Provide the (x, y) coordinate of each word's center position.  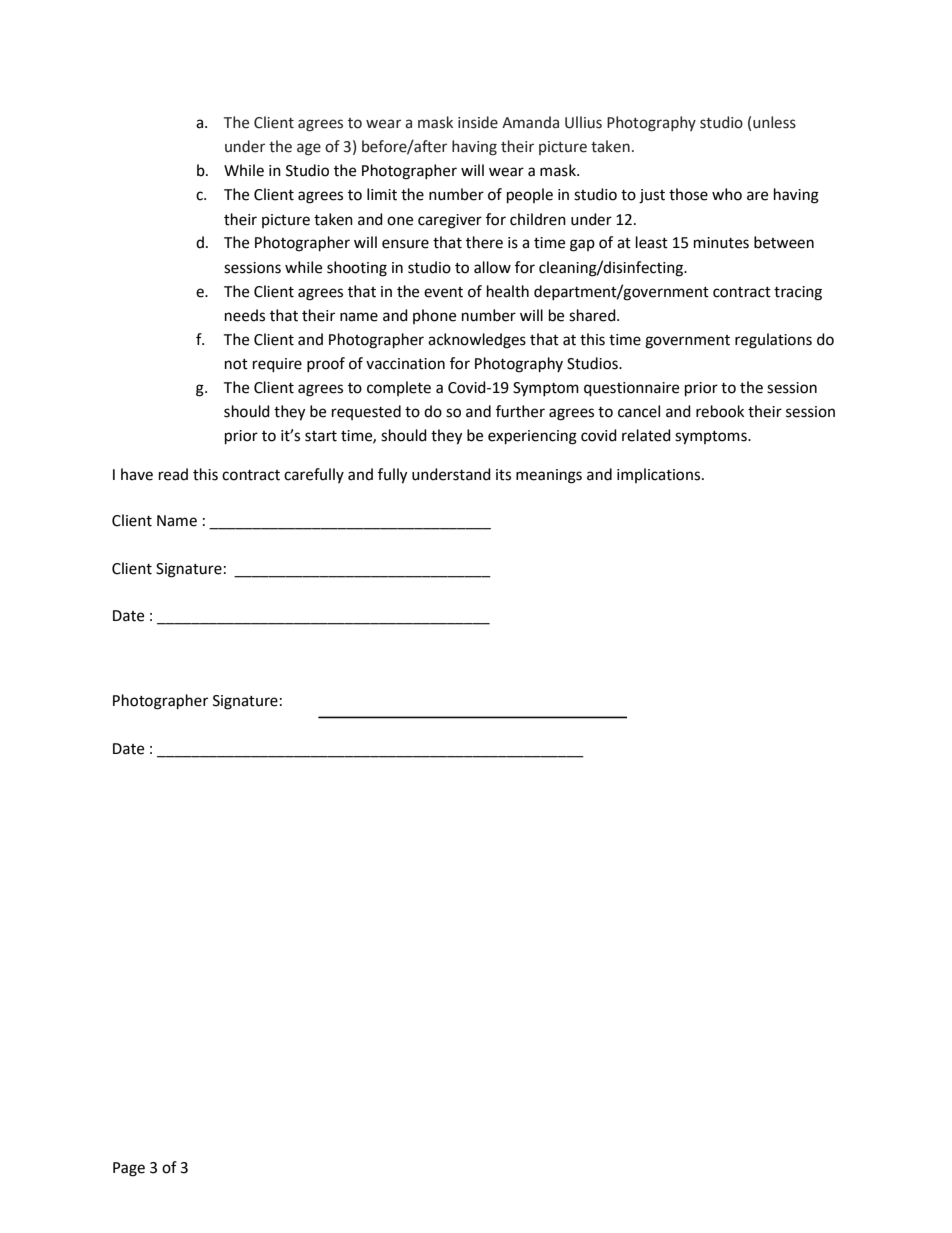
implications (660, 475)
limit (382, 194)
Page (129, 1169)
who (727, 194)
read (173, 474)
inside (478, 122)
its (503, 475)
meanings (549, 476)
